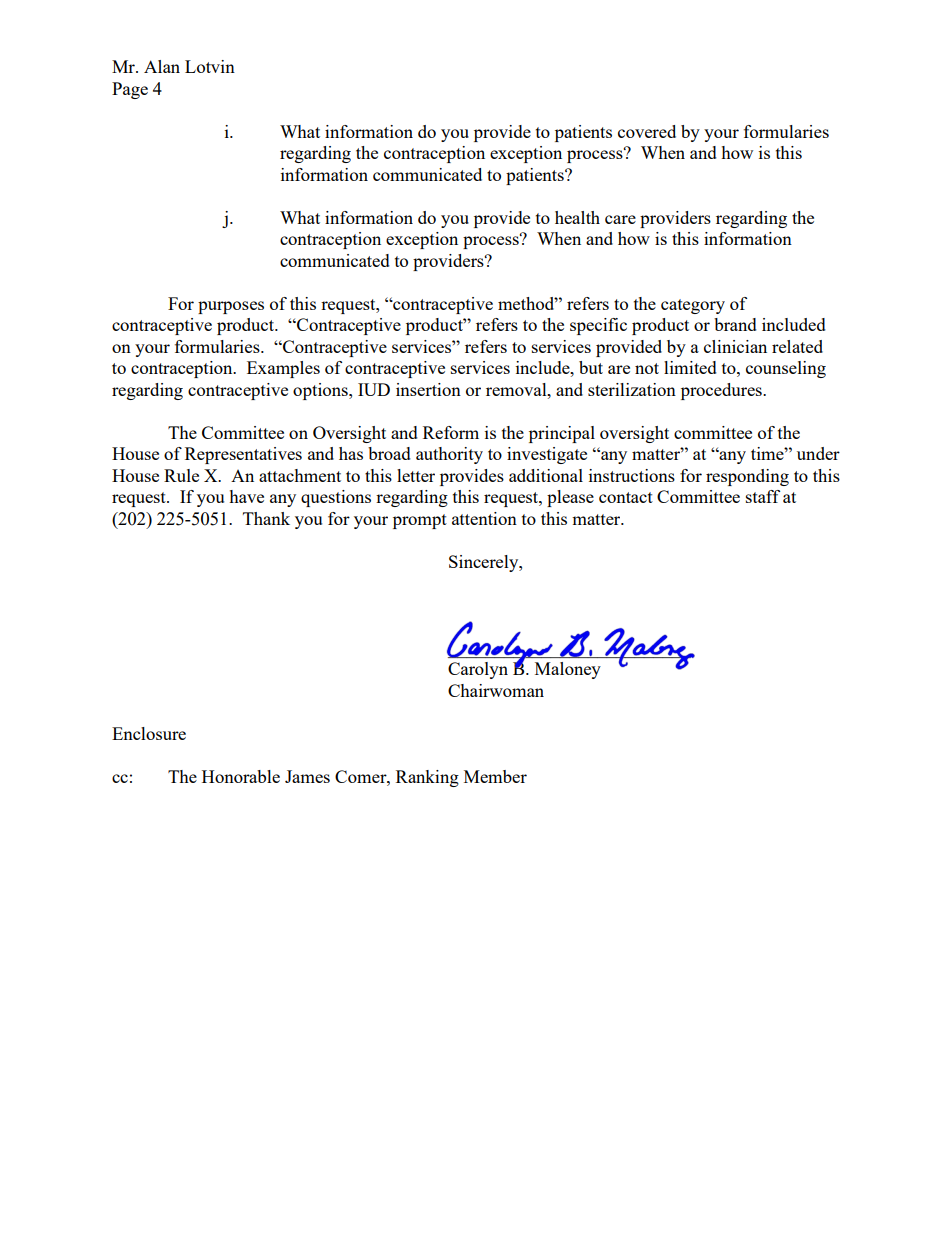 The height and width of the screenshot is (1233, 952). What do you see at coordinates (722, 391) in the screenshot?
I see `procedures` at bounding box center [722, 391].
